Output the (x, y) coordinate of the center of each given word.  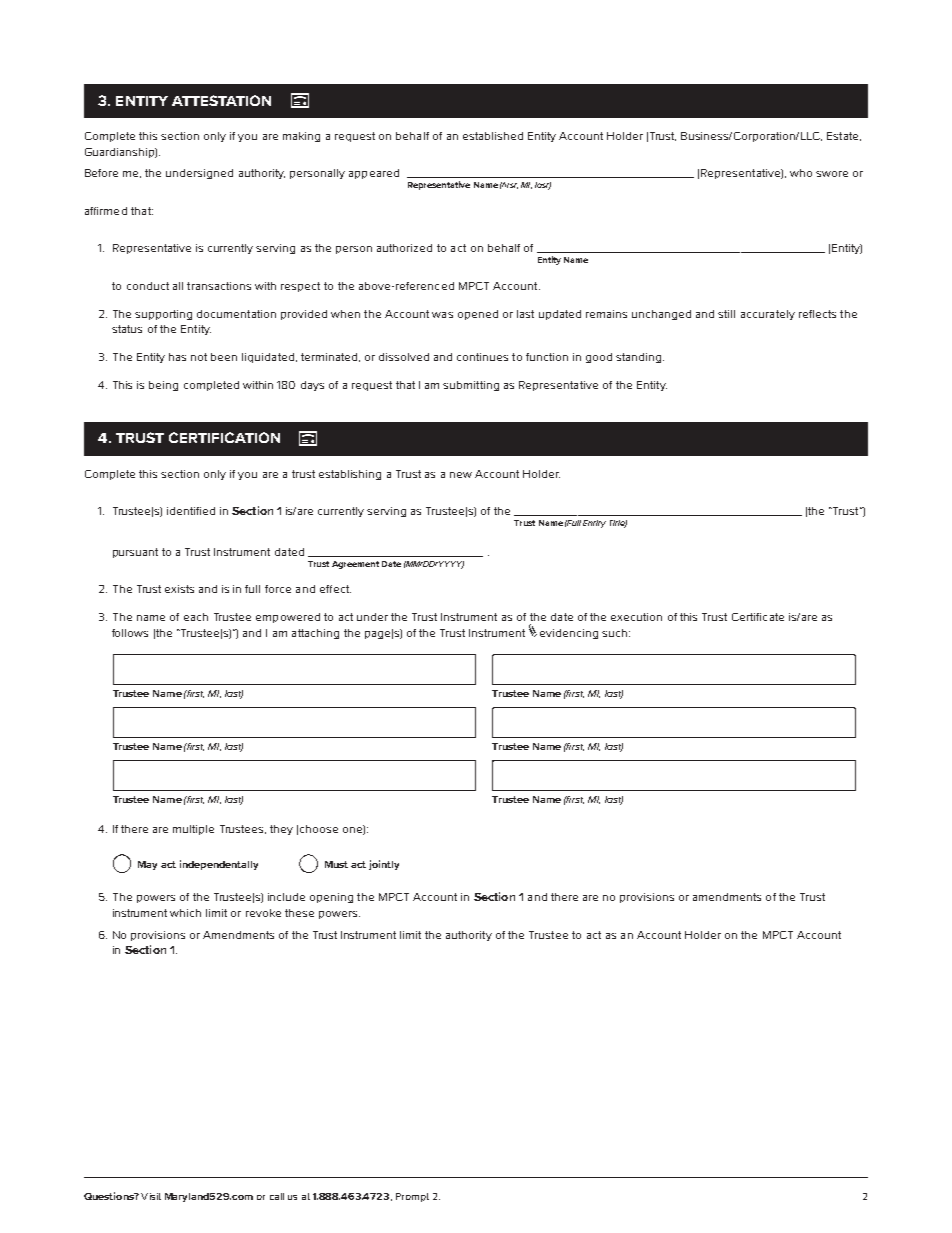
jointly (384, 865)
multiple (193, 830)
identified (191, 511)
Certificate (758, 617)
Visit (151, 1196)
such (614, 633)
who (801, 173)
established (493, 136)
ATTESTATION (221, 100)
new (461, 475)
